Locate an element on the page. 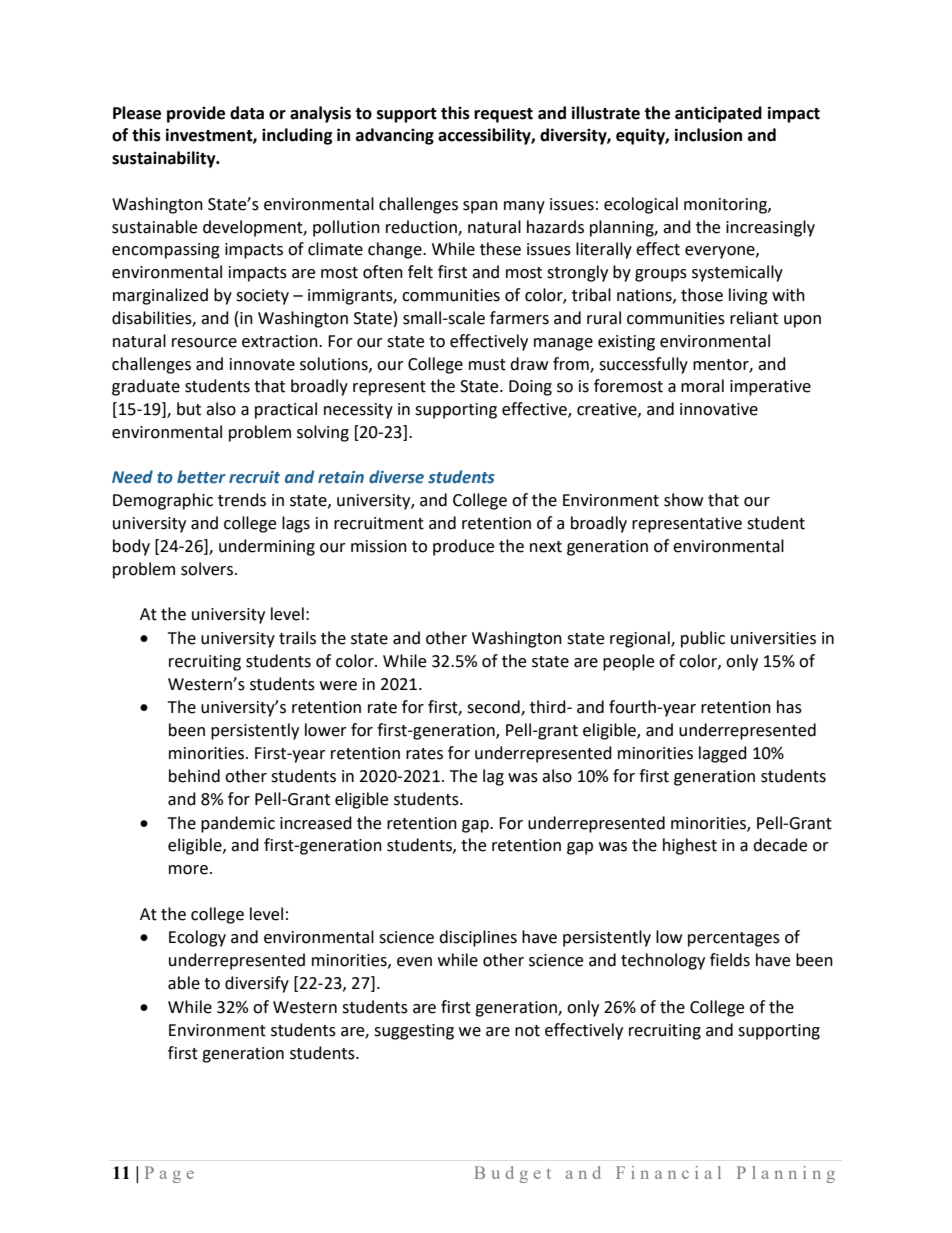 The width and height of the page is (952, 1233). diversify is located at coordinates (257, 984).
